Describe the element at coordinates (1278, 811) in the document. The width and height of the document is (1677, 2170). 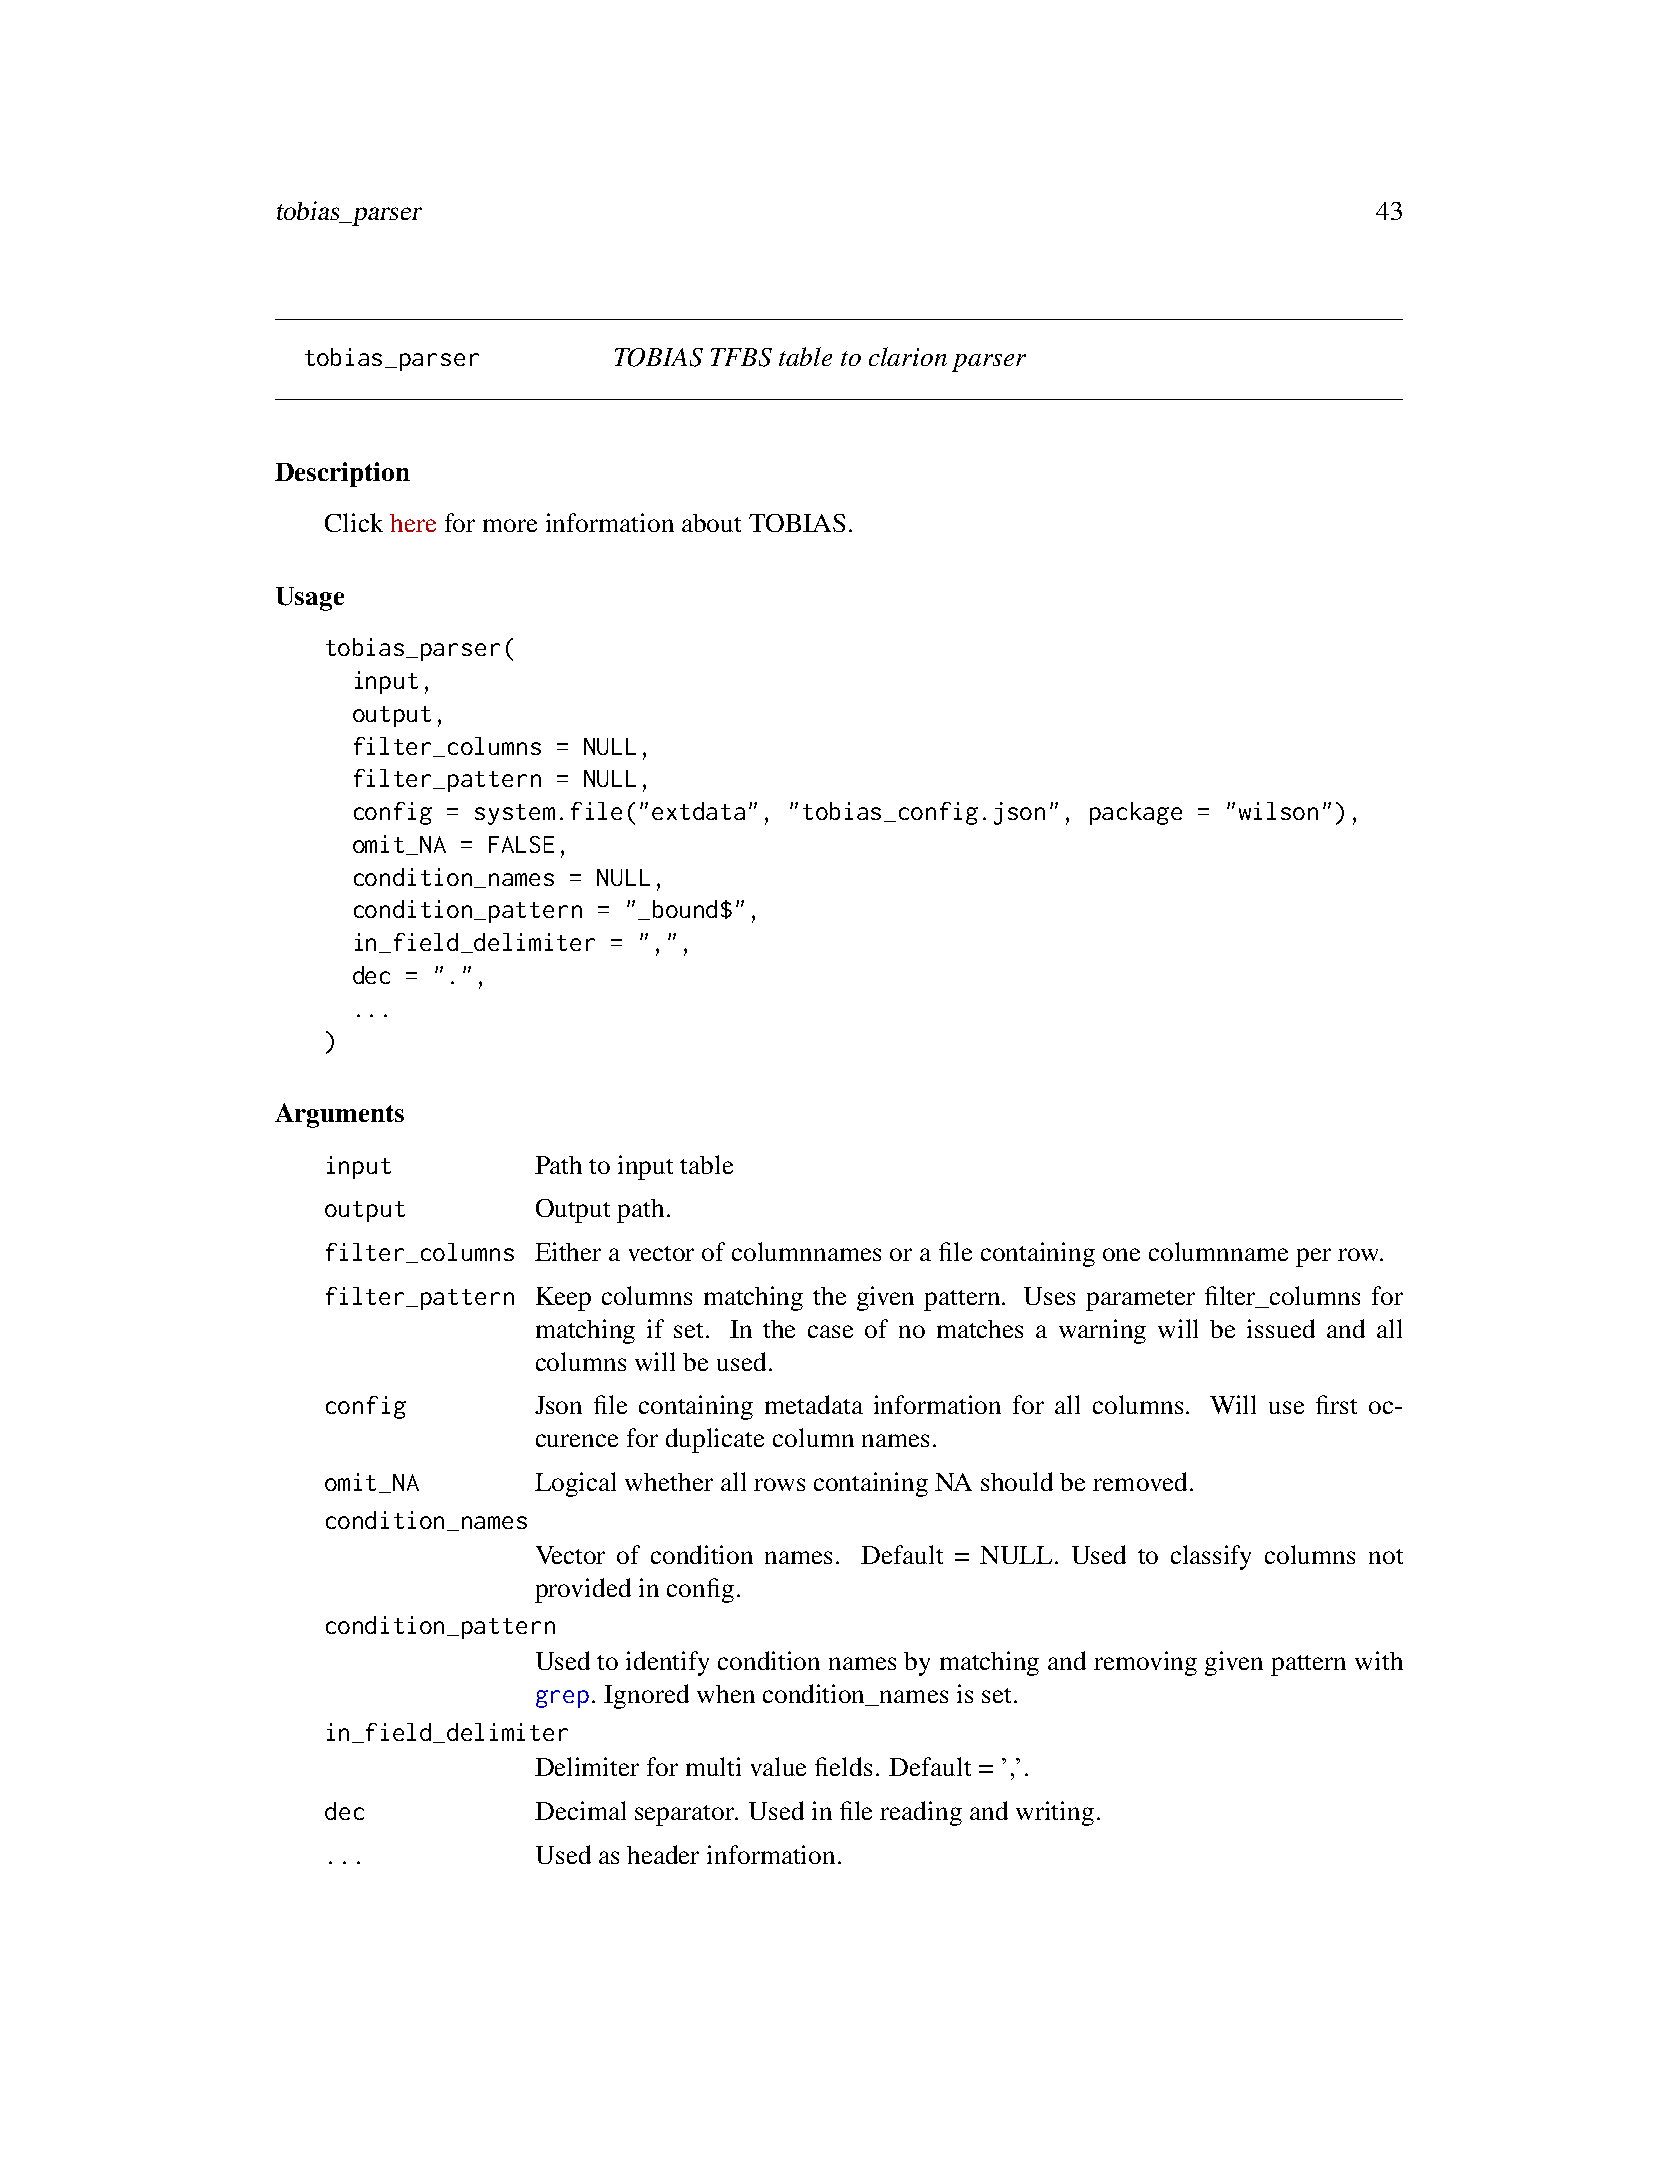
I see `wilson` at that location.
